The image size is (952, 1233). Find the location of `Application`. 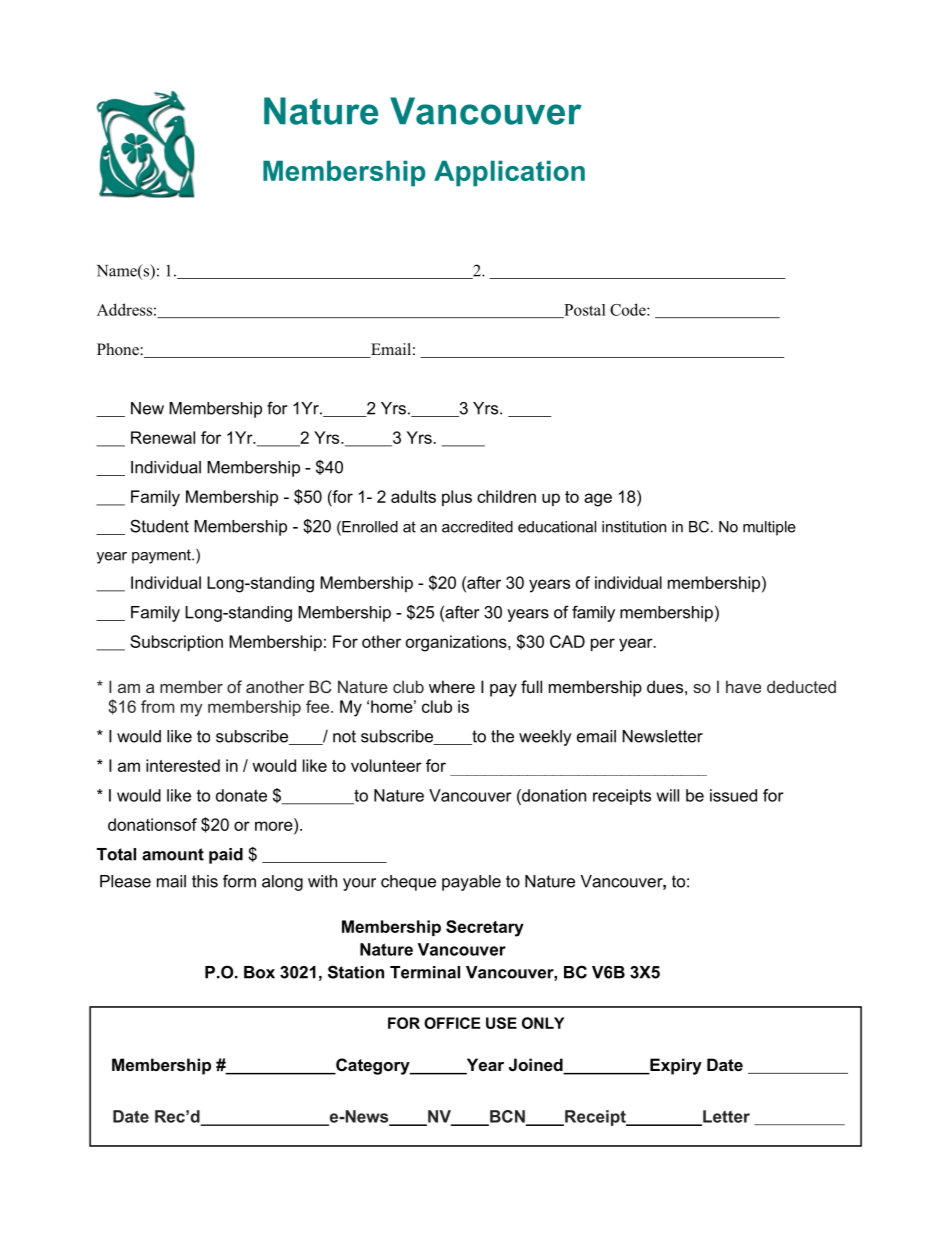

Application is located at coordinates (509, 173).
